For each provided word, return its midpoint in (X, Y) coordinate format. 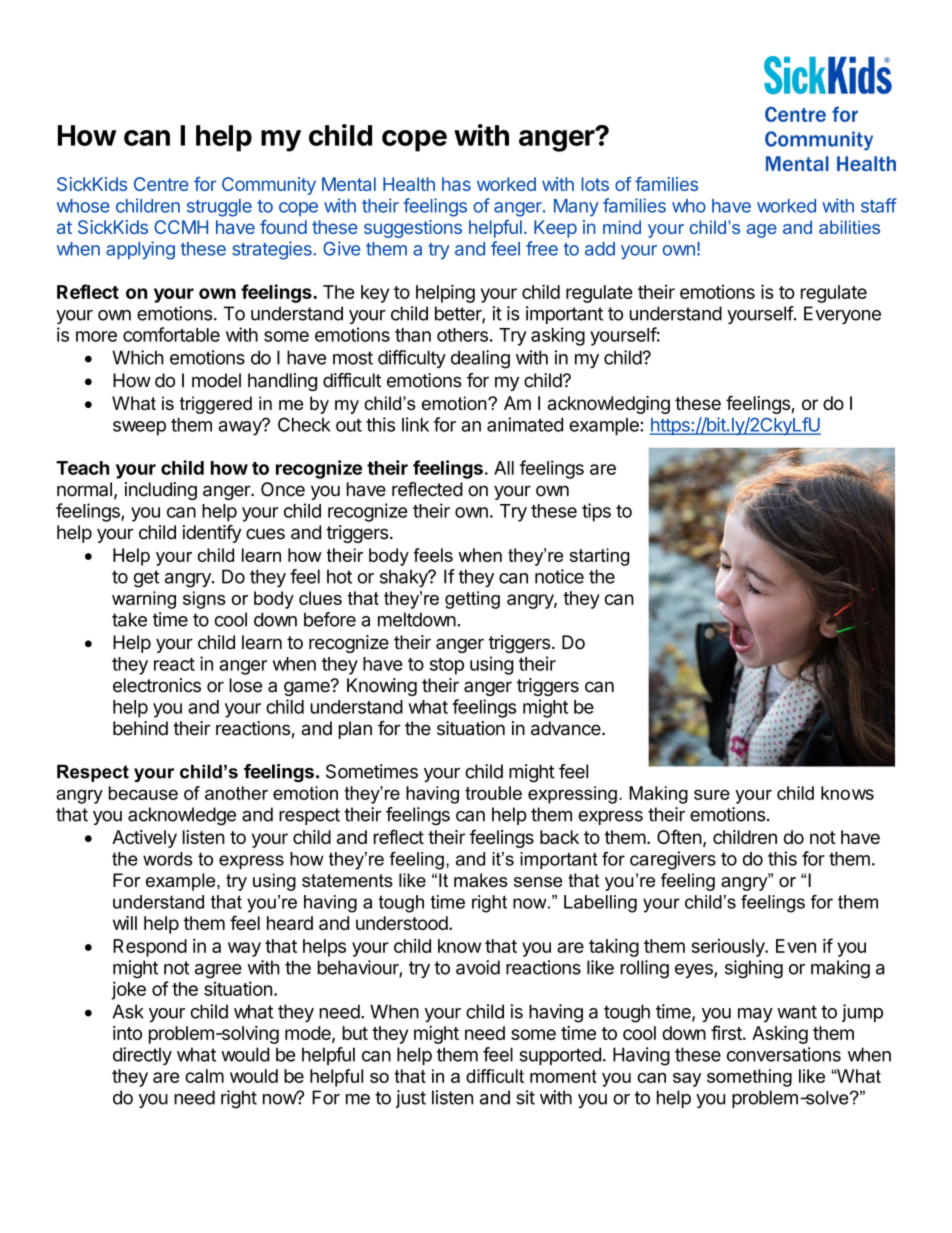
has (456, 184)
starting (600, 557)
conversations (784, 1054)
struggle (219, 208)
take (129, 619)
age (762, 231)
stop (447, 666)
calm (204, 1076)
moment (563, 1076)
